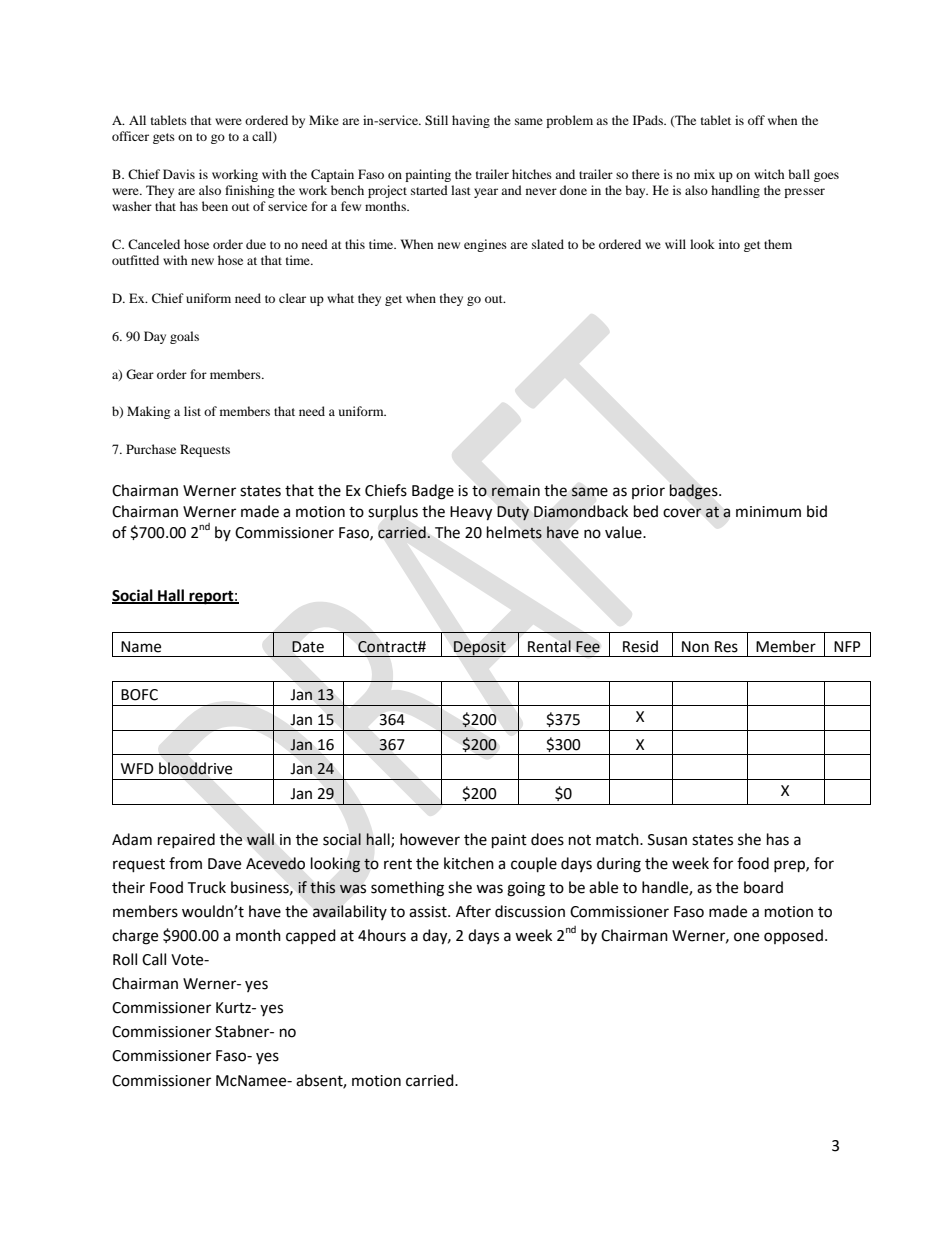 The width and height of the image is (952, 1233). I want to click on minimum, so click(768, 512).
